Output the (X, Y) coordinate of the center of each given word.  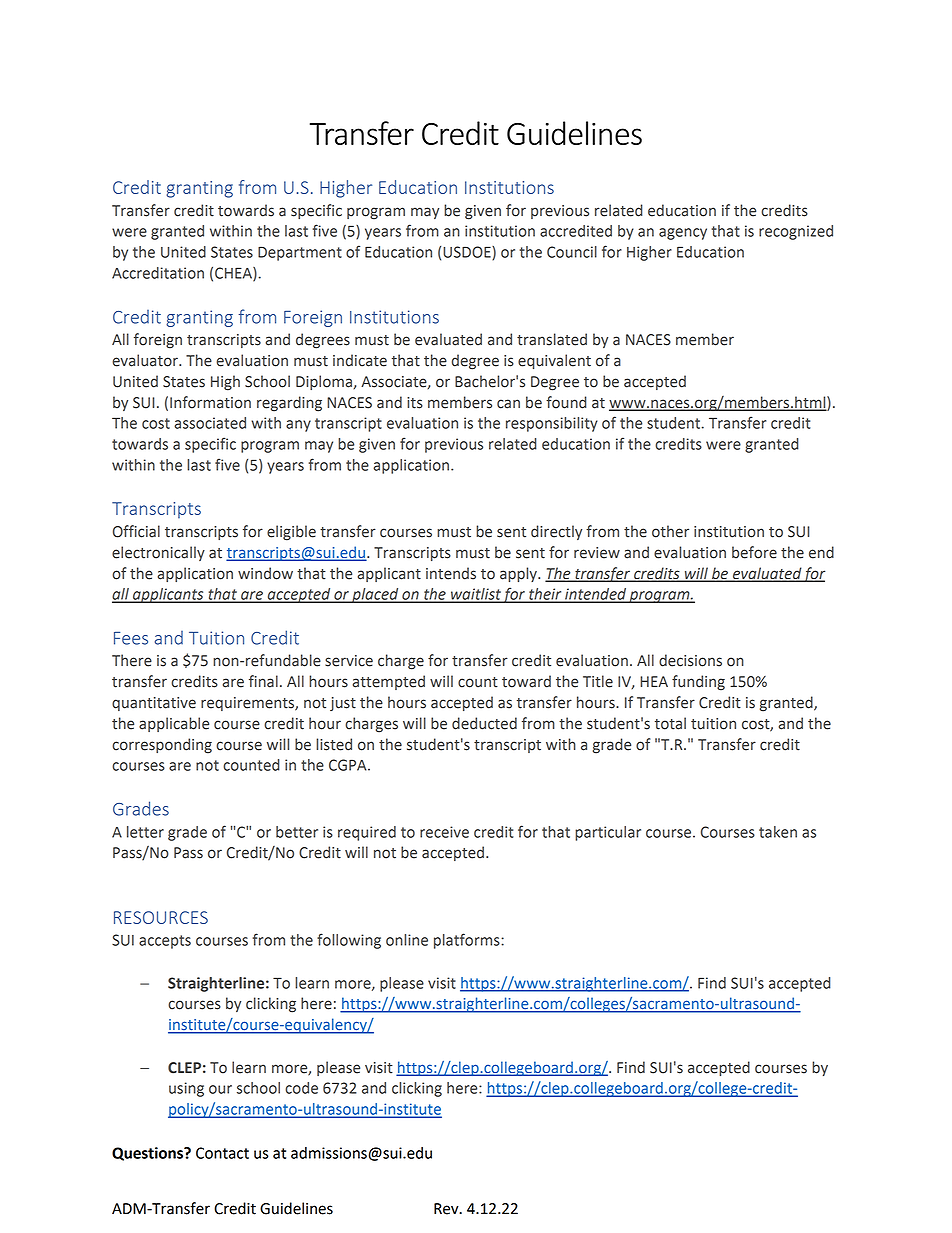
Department (300, 254)
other (670, 531)
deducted (484, 723)
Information (210, 402)
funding (698, 683)
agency (683, 234)
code (301, 1088)
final (263, 681)
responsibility (552, 424)
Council (572, 252)
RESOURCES (161, 917)
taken (778, 832)
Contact (222, 1153)
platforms (468, 941)
